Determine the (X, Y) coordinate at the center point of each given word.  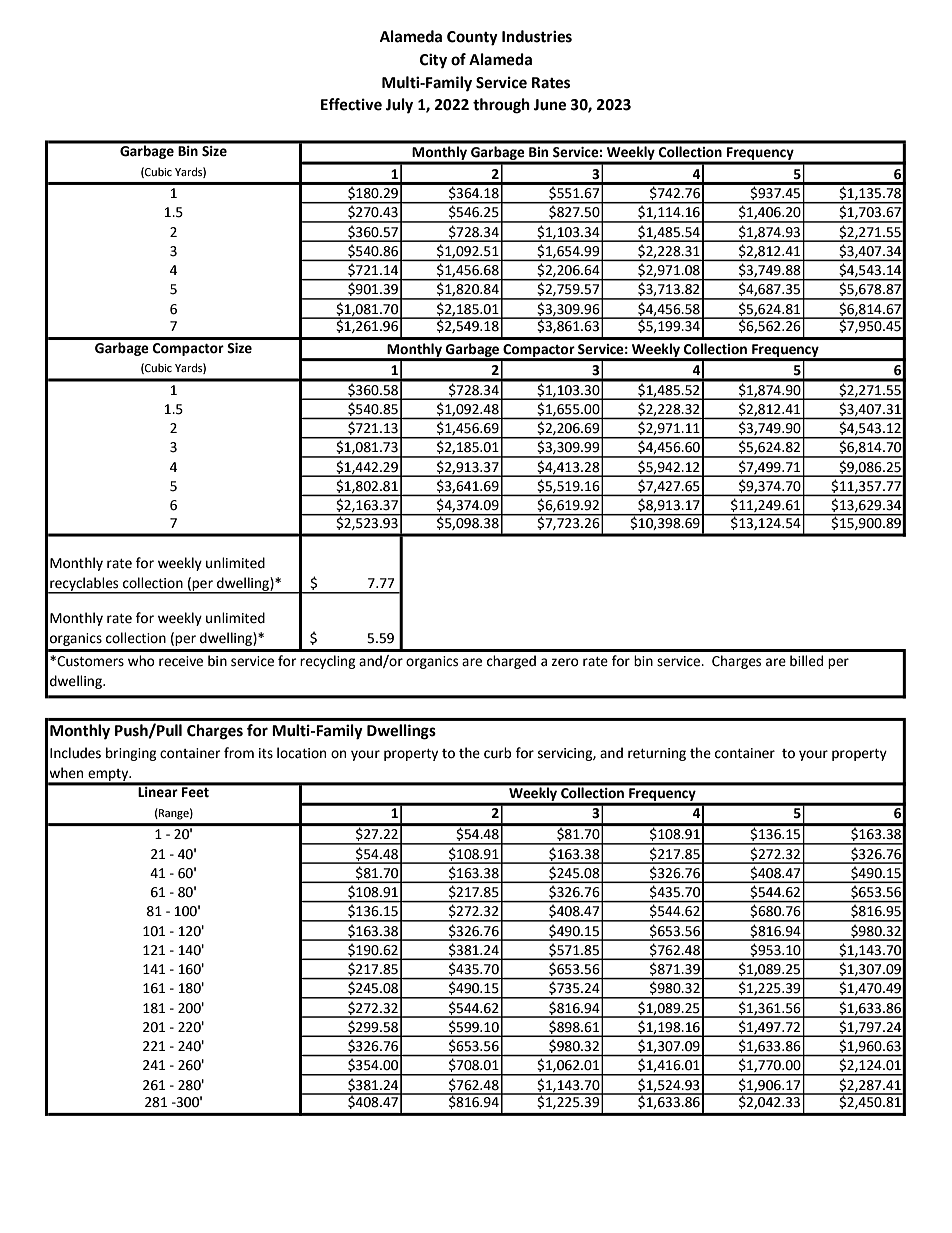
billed (806, 661)
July (399, 106)
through (501, 106)
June (550, 105)
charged (511, 662)
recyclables (84, 585)
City (433, 61)
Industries (537, 36)
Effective (351, 104)
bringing (131, 754)
